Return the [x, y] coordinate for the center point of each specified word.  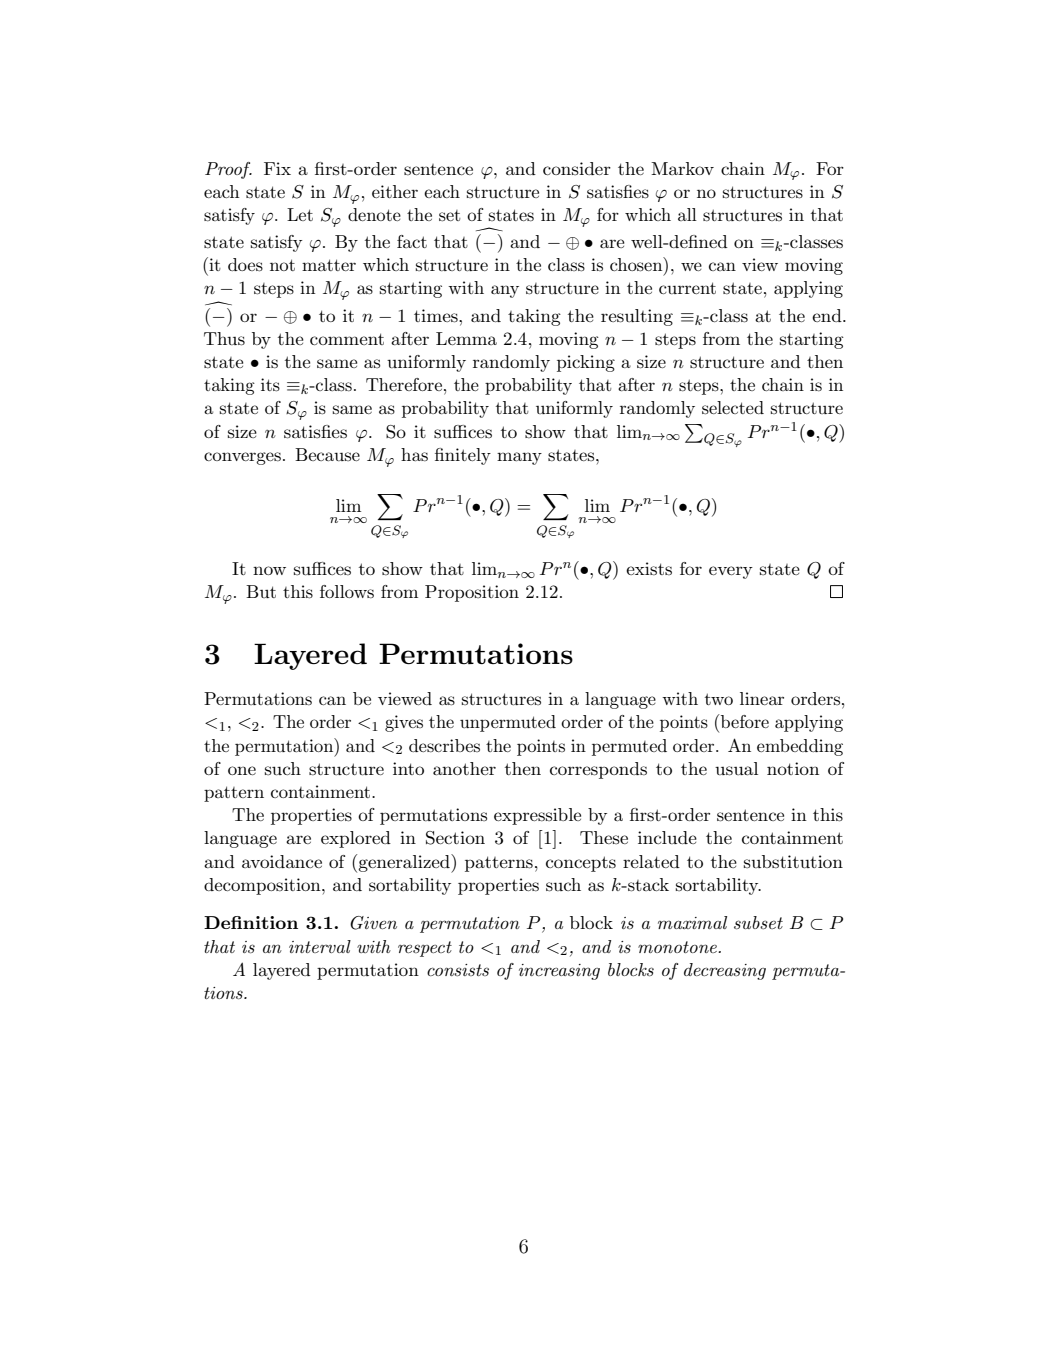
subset [758, 922]
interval [320, 946]
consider [577, 168]
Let [300, 214]
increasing [559, 972]
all [687, 214]
